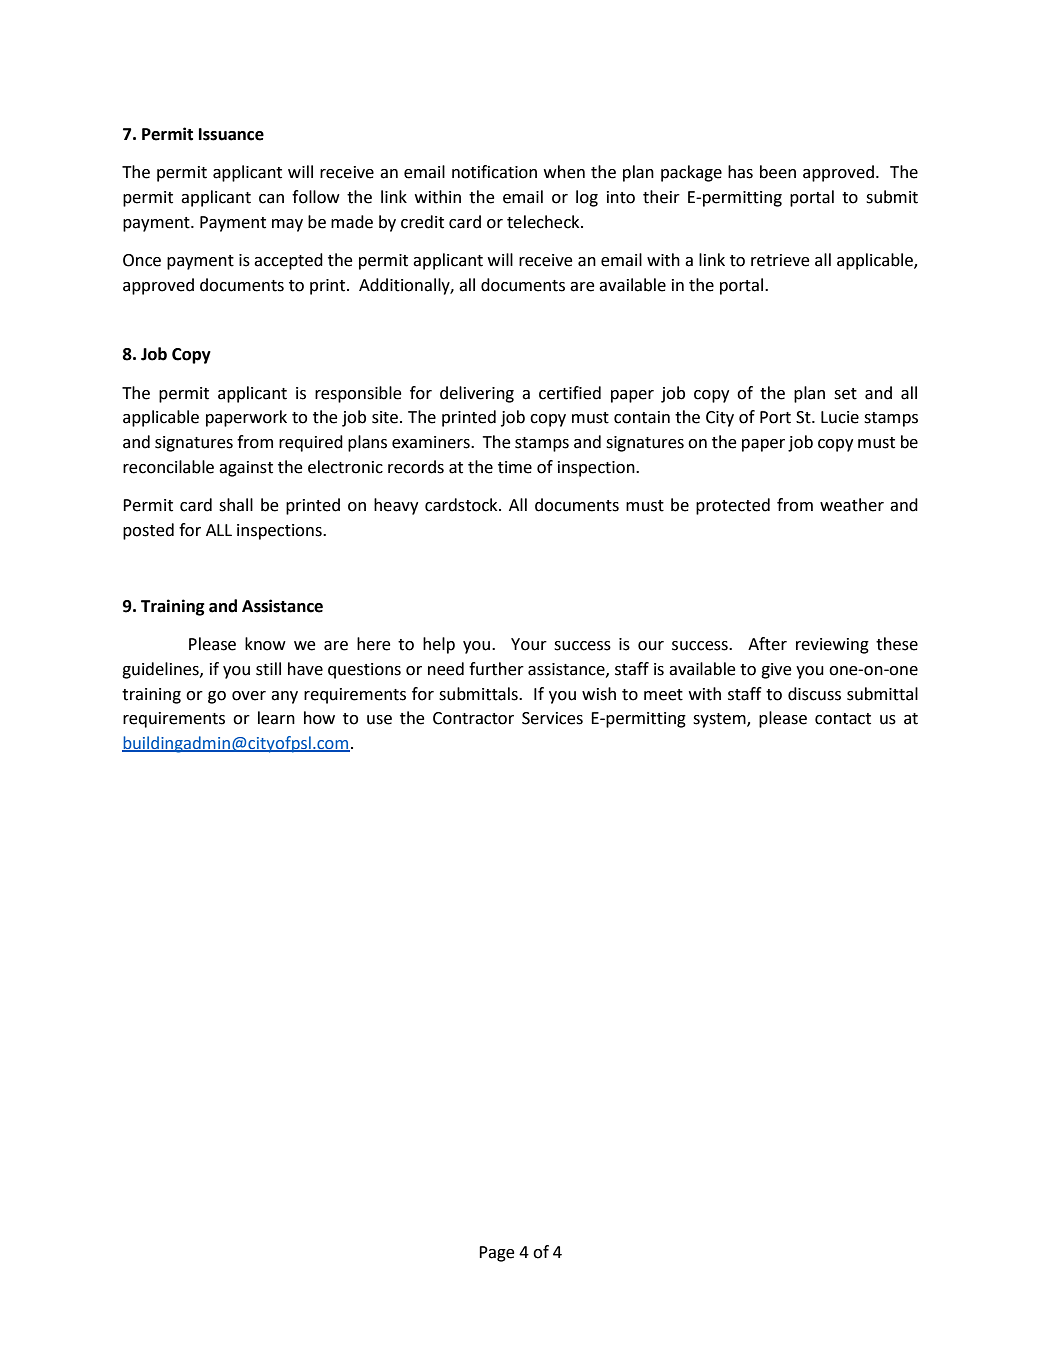 This screenshot has width=1041, height=1347. What do you see at coordinates (497, 1254) in the screenshot?
I see `Page` at bounding box center [497, 1254].
